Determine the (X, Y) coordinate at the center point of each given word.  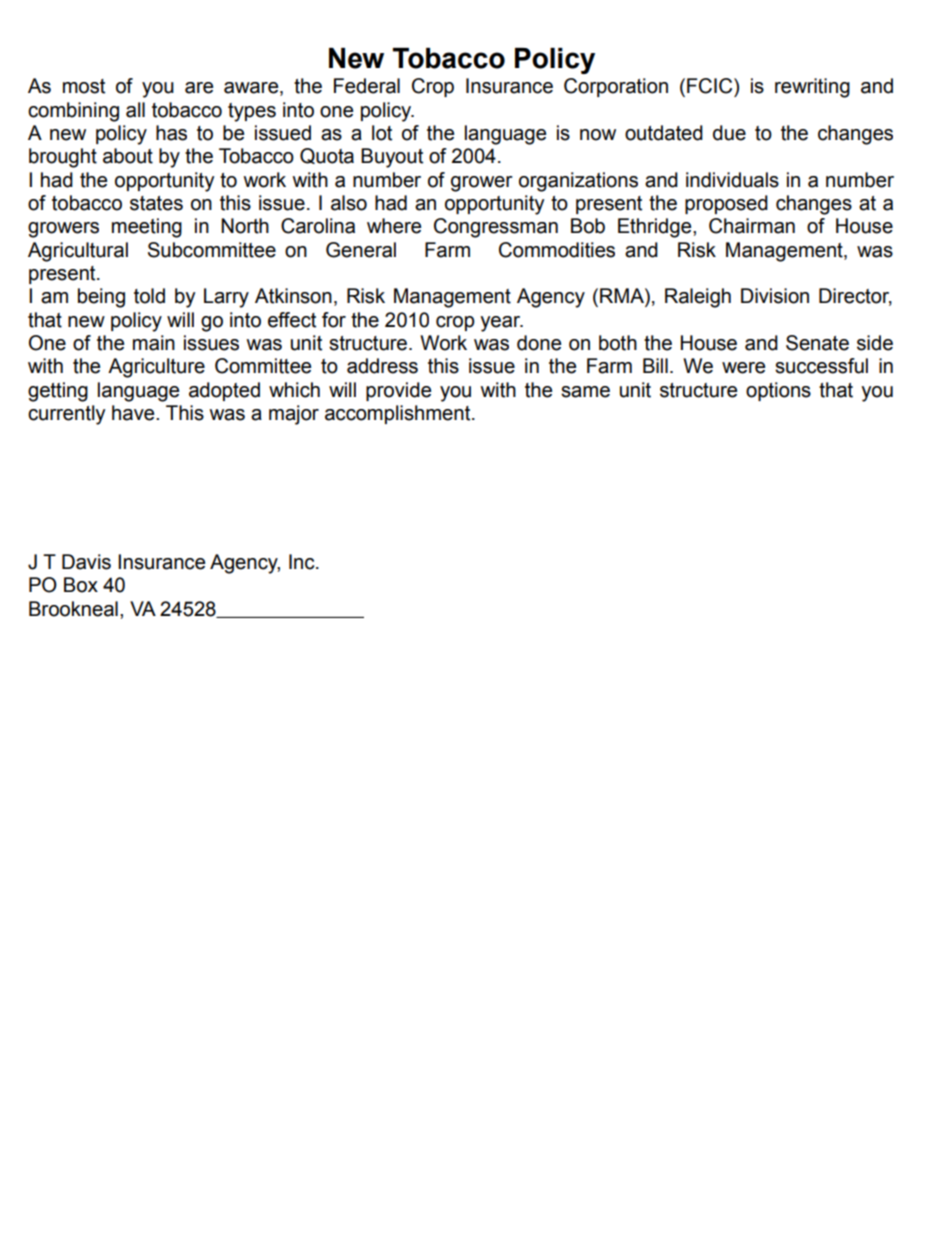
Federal (367, 86)
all (135, 110)
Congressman (496, 228)
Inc (303, 562)
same (585, 392)
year (501, 324)
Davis (86, 562)
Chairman (752, 226)
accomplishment (399, 414)
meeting (147, 228)
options (778, 391)
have (134, 413)
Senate (817, 343)
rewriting (812, 88)
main (154, 343)
